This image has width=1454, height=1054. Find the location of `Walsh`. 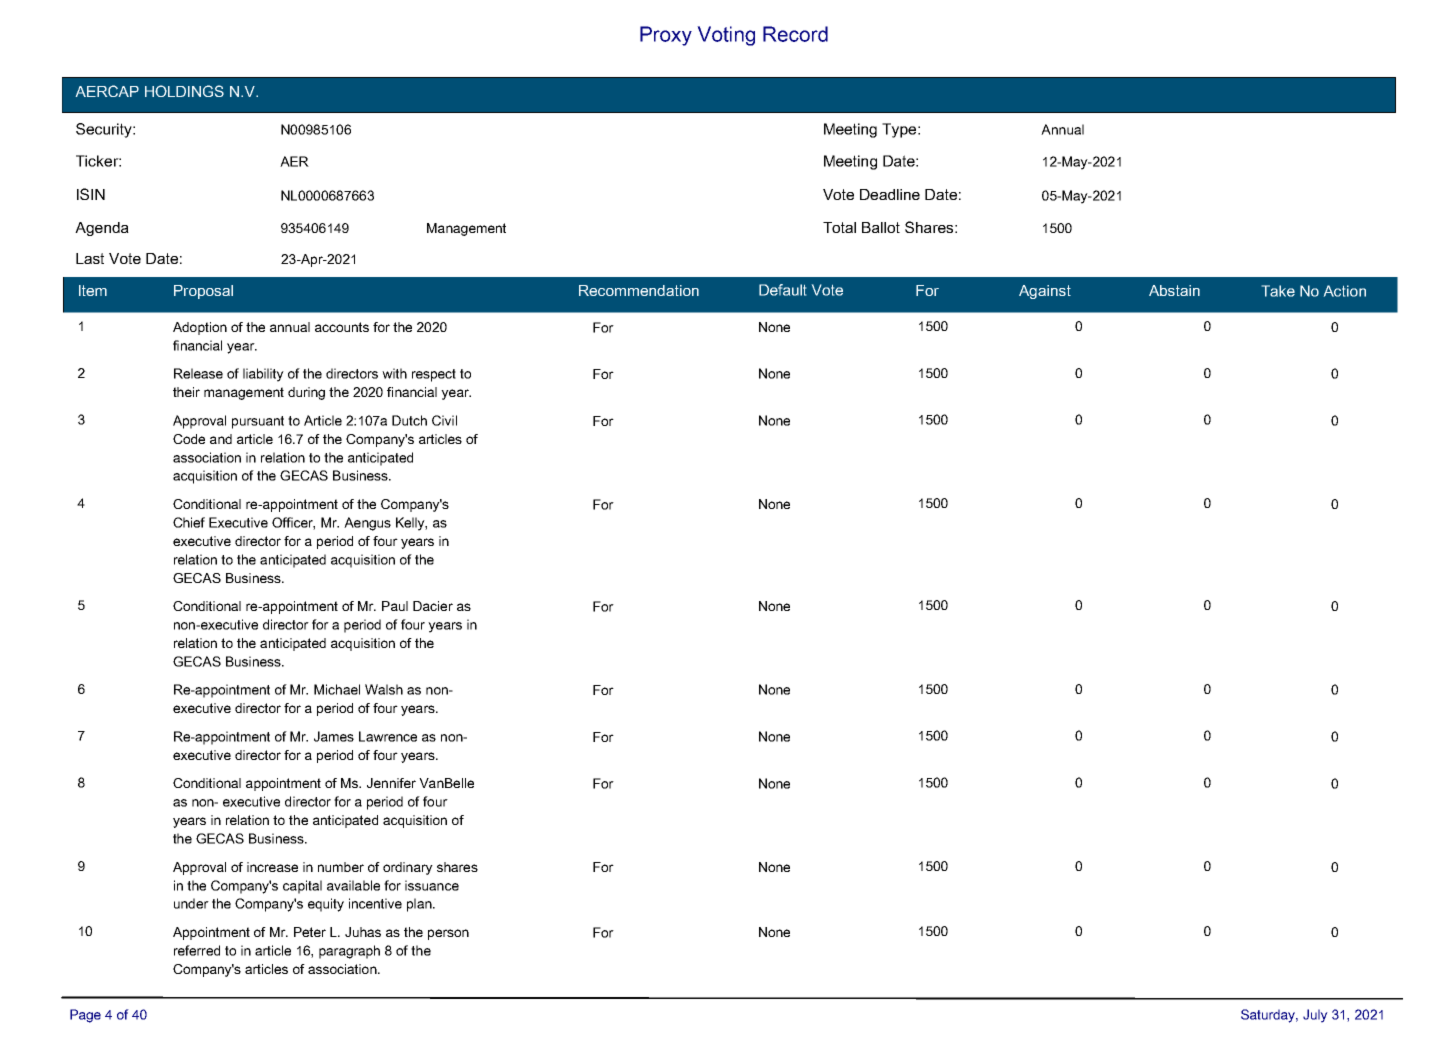

Walsh is located at coordinates (384, 689).
